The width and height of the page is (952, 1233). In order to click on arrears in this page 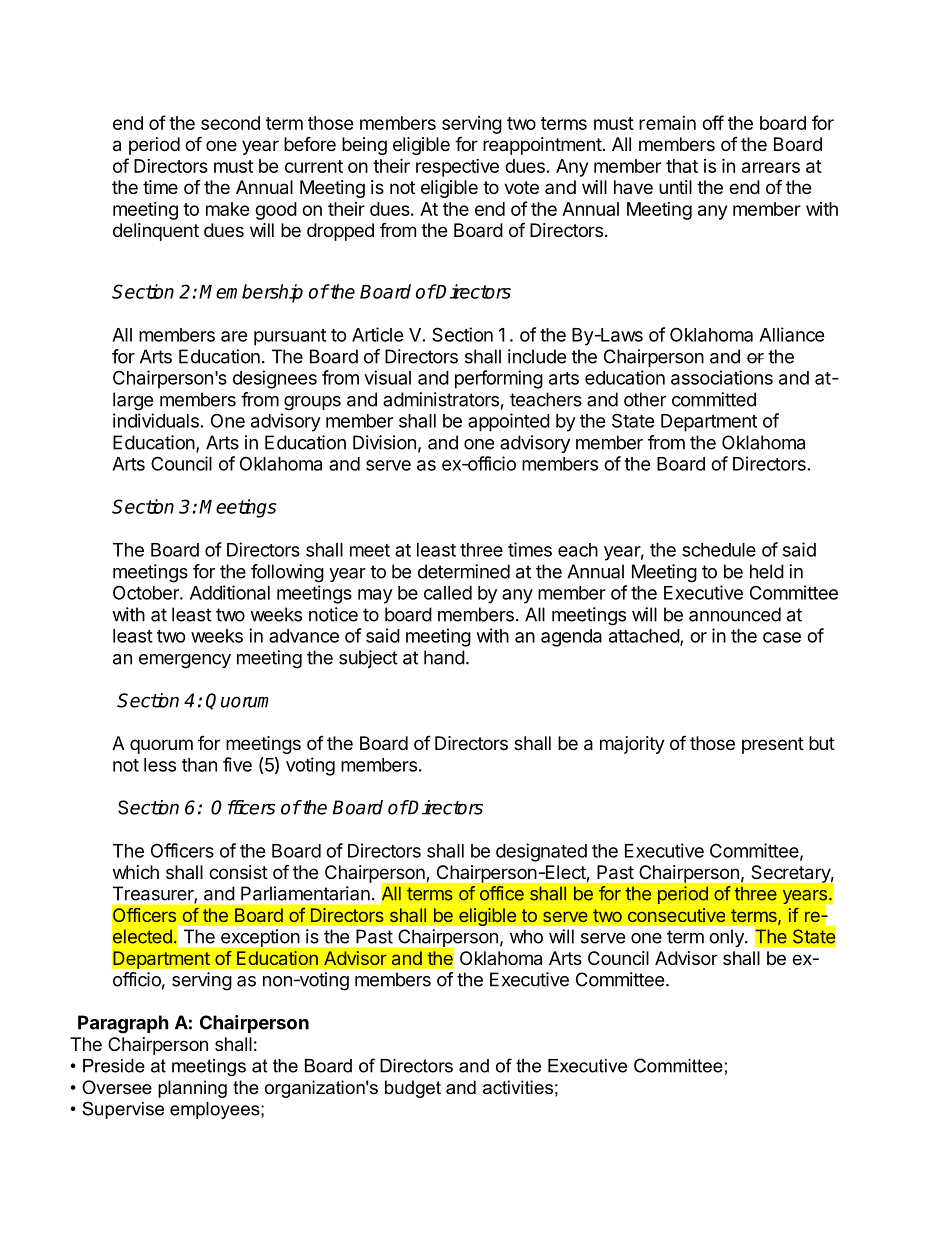, I will do `click(771, 167)`.
